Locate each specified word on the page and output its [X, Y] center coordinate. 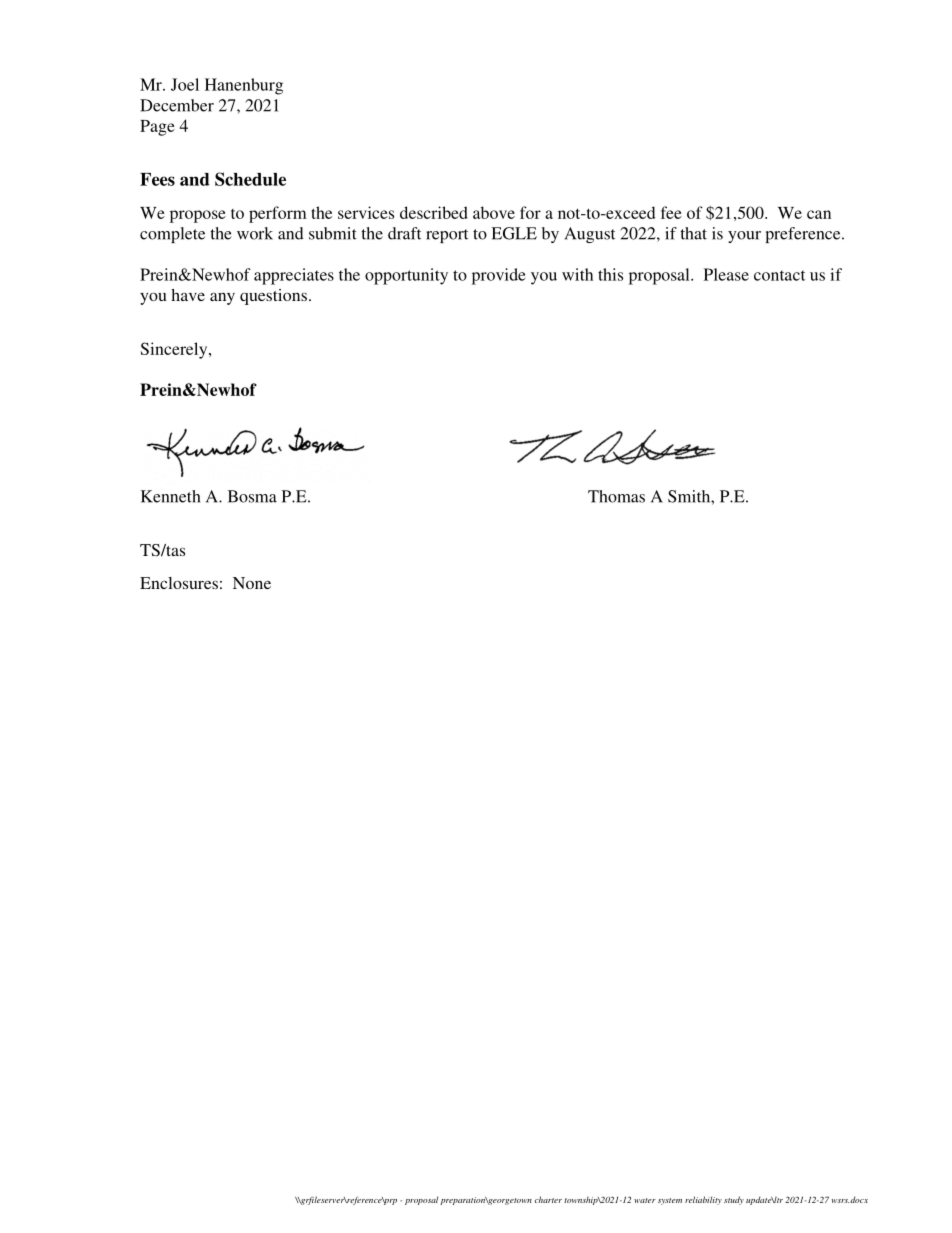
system [670, 1201]
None [252, 583]
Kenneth [170, 496]
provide [498, 276]
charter [548, 1199]
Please [726, 274]
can [819, 214]
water [645, 1200]
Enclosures [179, 583]
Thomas [616, 496]
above [494, 212]
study [734, 1200]
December [177, 105]
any [222, 298]
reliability [703, 1200]
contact [779, 275]
